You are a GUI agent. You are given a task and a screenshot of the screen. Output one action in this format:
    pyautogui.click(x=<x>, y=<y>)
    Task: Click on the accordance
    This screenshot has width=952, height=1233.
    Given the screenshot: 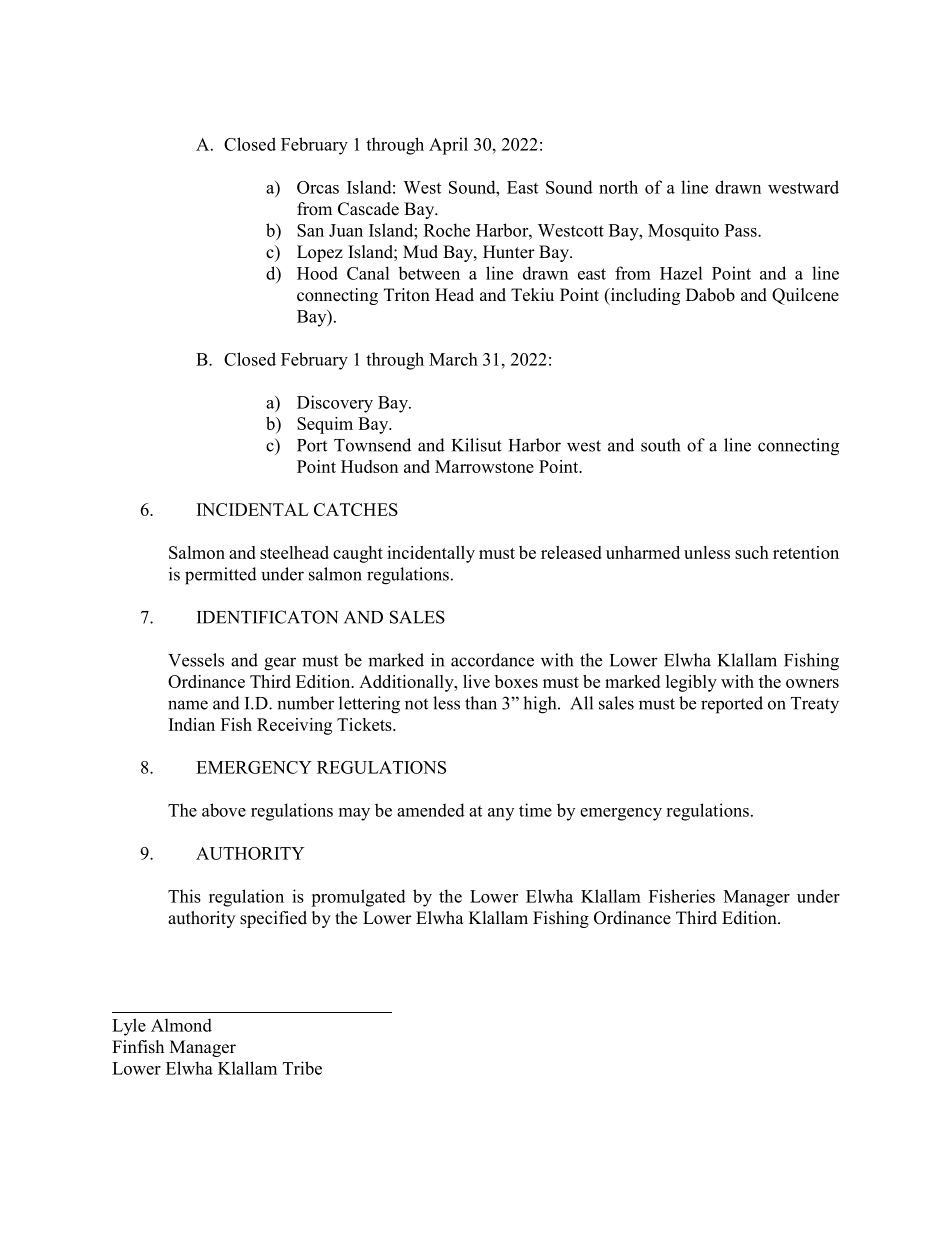 What is the action you would take?
    pyautogui.click(x=492, y=660)
